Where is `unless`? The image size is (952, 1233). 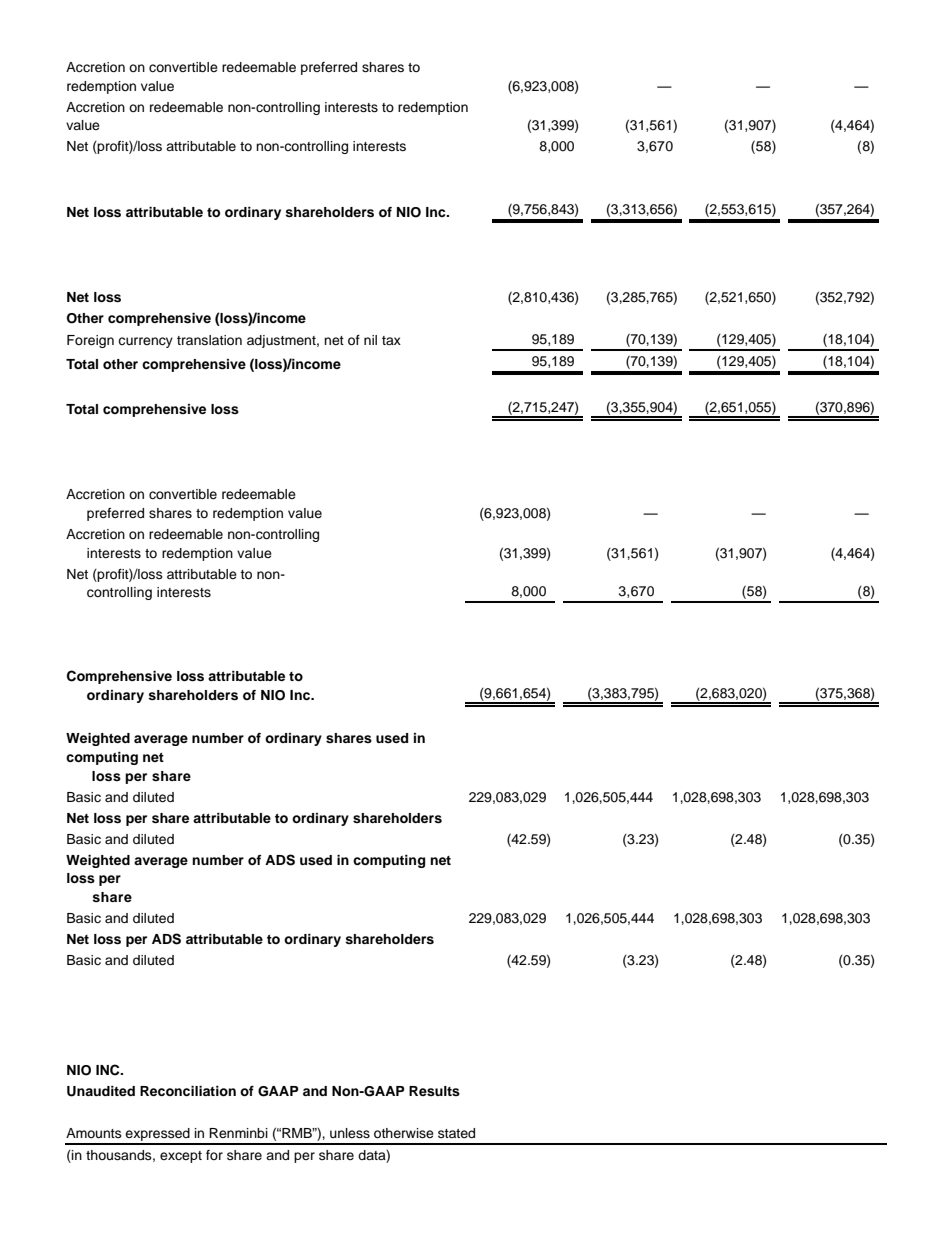
unless is located at coordinates (350, 1133).
